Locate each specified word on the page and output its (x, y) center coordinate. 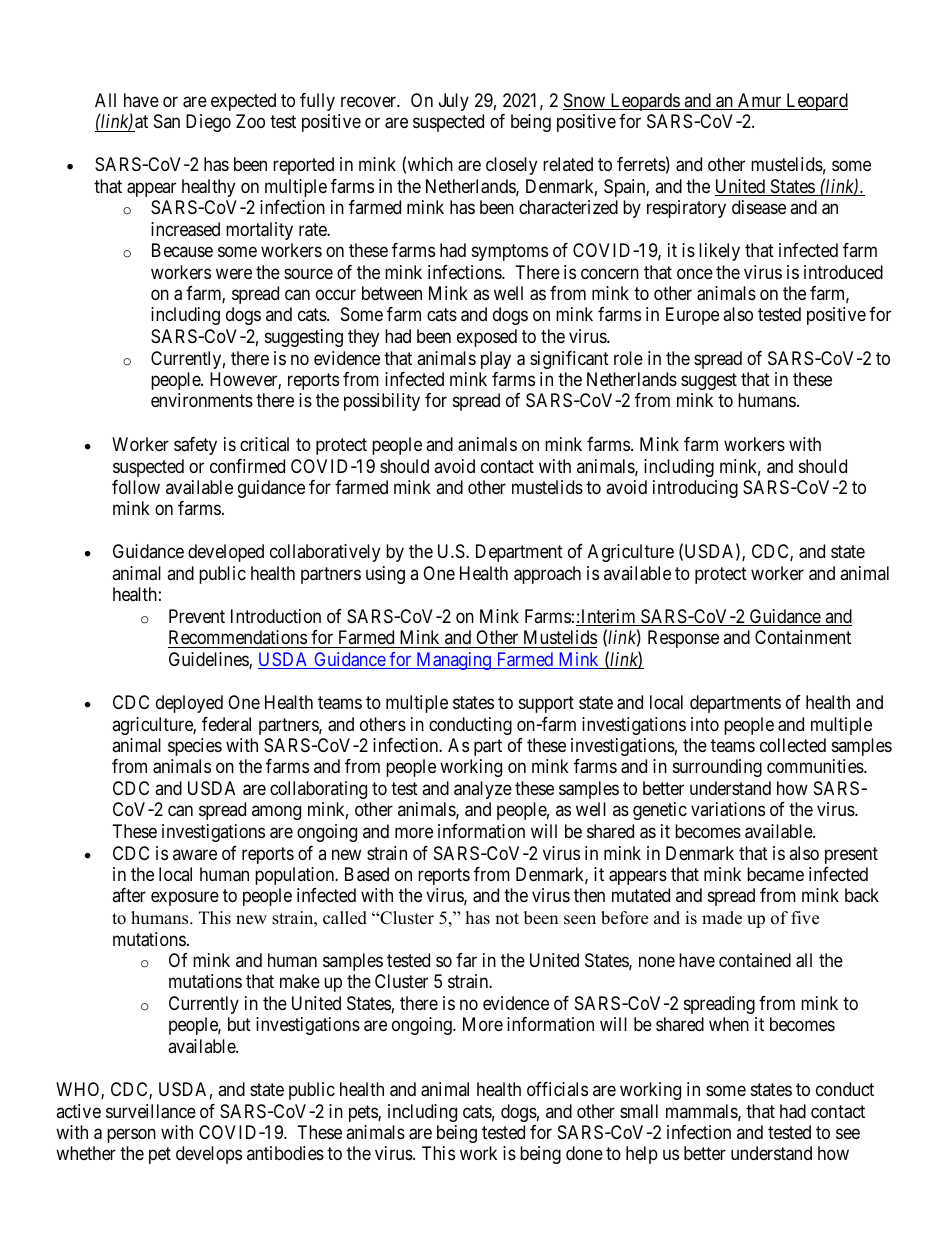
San (167, 121)
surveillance (151, 1111)
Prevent (197, 616)
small (639, 1111)
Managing (453, 661)
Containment (803, 637)
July (454, 102)
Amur (760, 101)
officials (557, 1089)
